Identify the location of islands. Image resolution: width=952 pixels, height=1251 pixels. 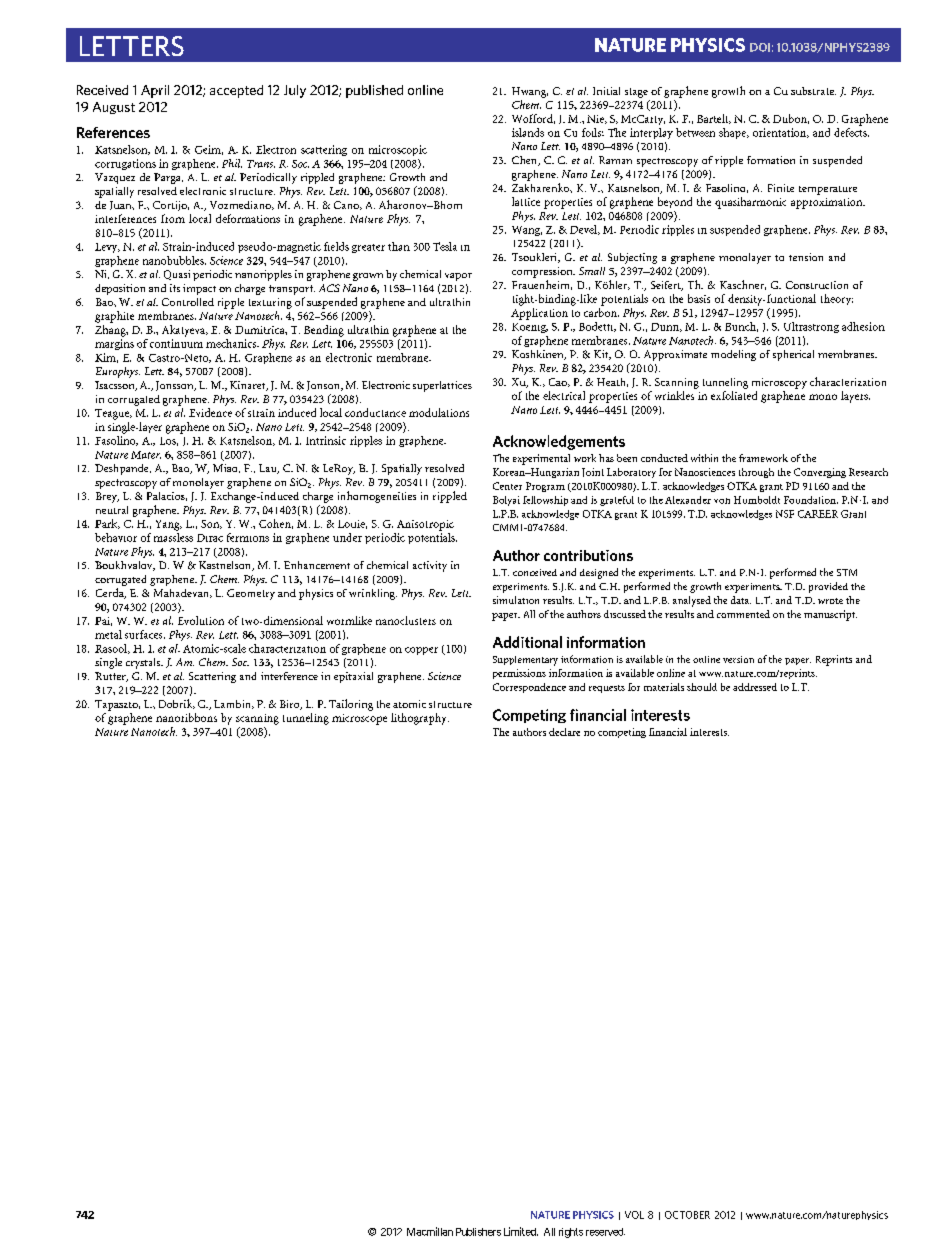
(528, 132).
